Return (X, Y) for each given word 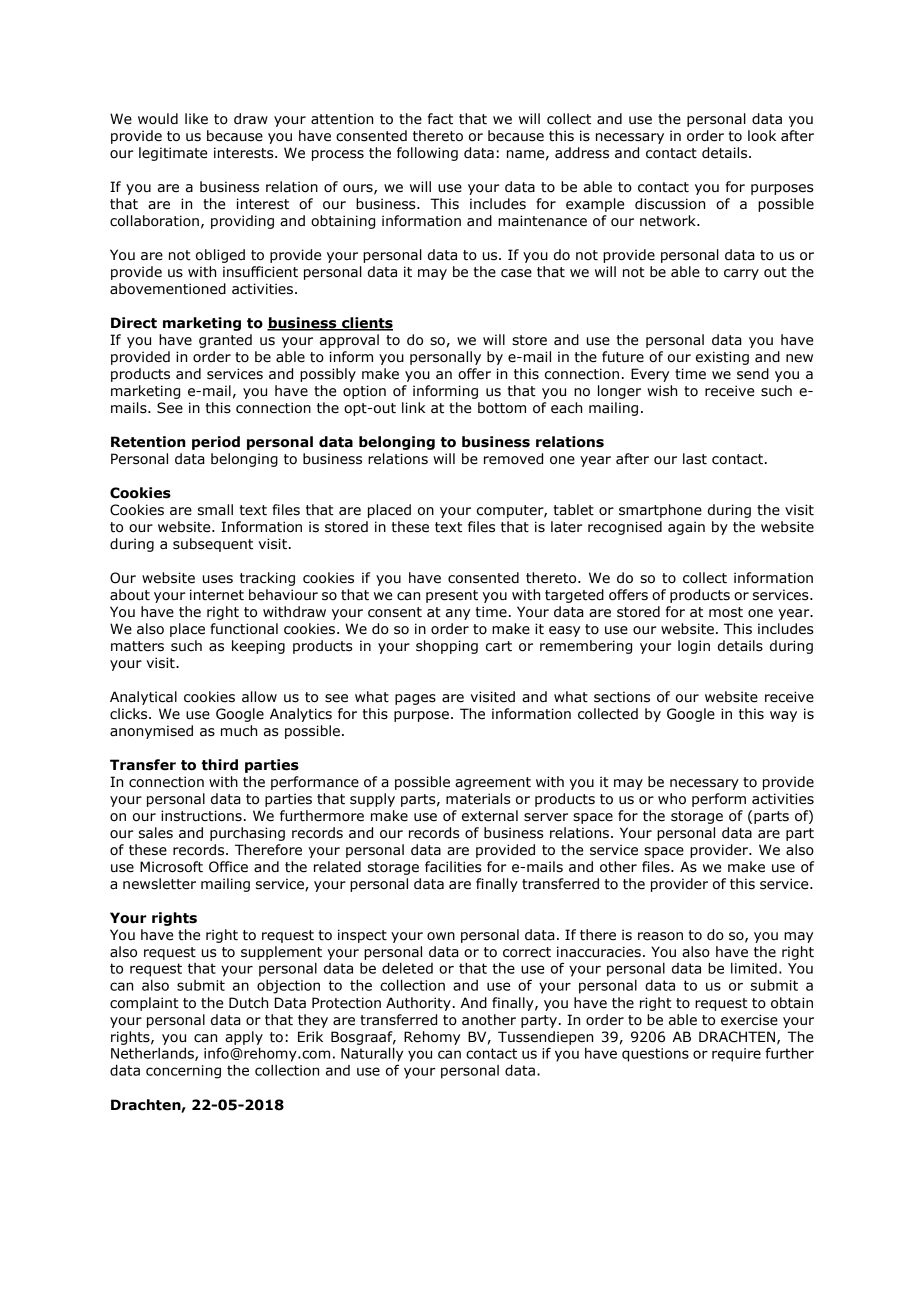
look (762, 136)
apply (244, 1038)
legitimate (173, 154)
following (427, 154)
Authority (418, 1004)
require (736, 1055)
